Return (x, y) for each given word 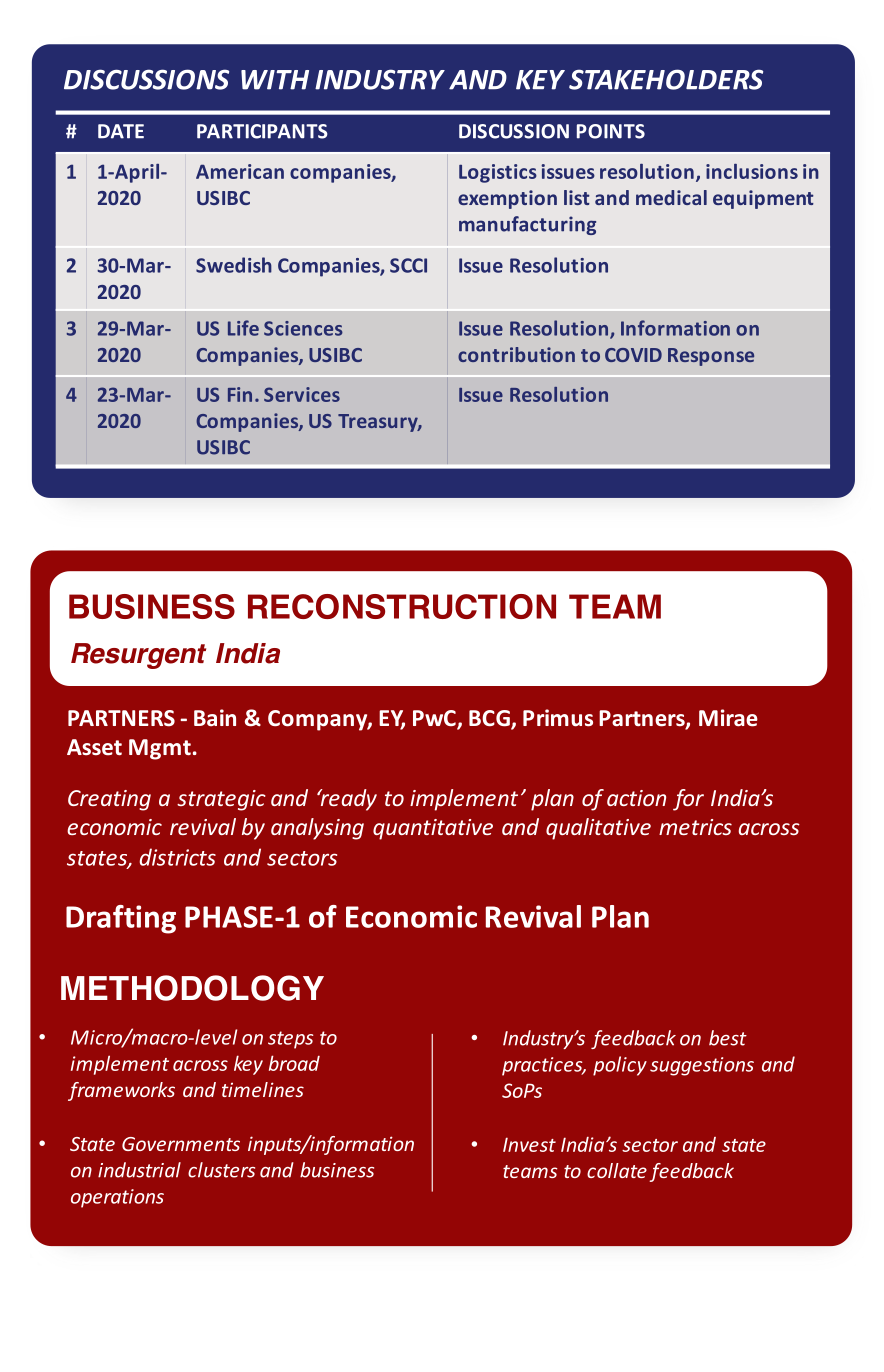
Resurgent (138, 656)
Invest (529, 1144)
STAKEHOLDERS (666, 79)
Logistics (498, 173)
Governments (181, 1144)
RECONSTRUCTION (402, 606)
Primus (558, 718)
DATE (121, 131)
